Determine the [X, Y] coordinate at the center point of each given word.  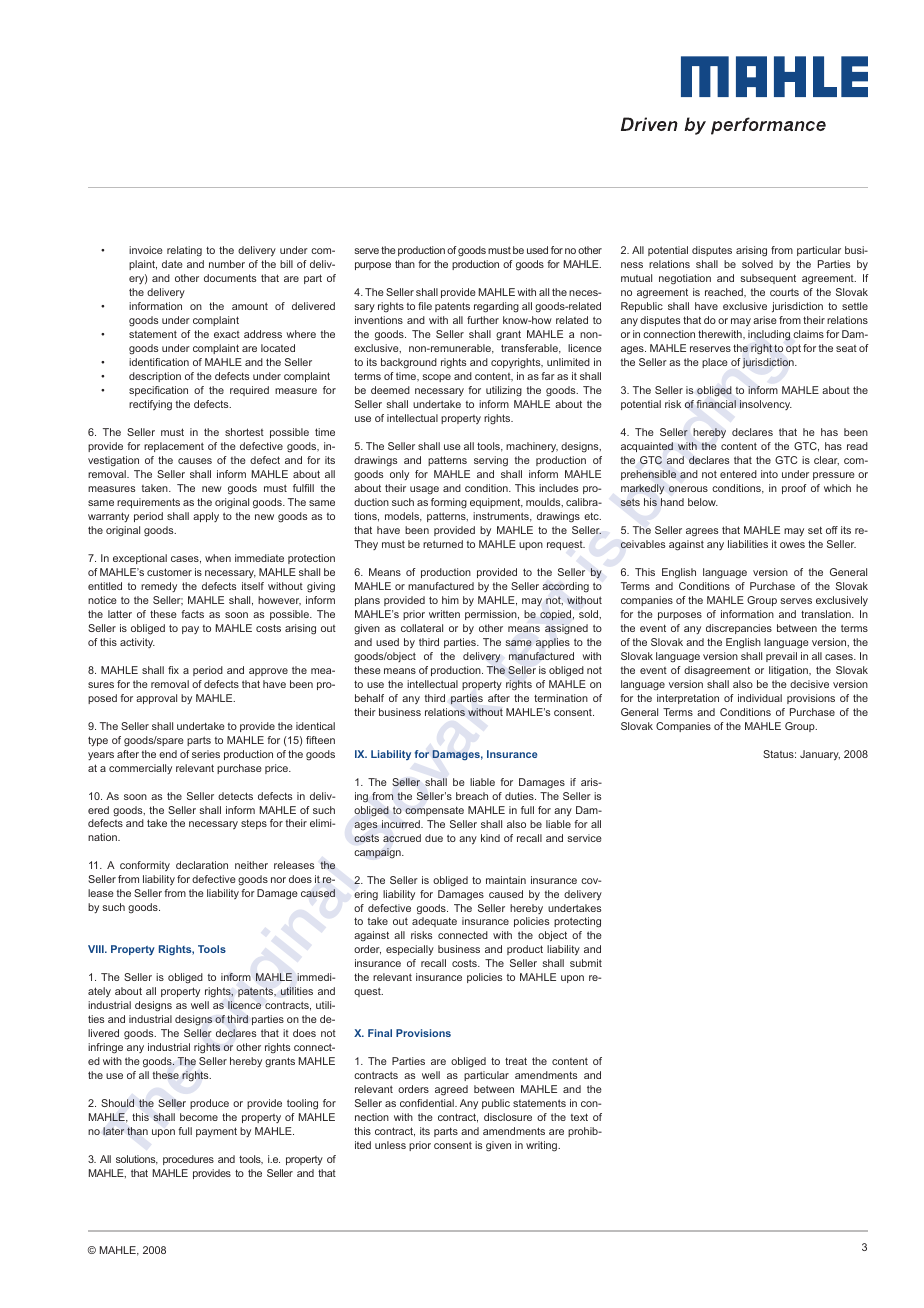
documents [230, 278]
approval [156, 699]
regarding [496, 307]
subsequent [768, 279]
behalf [369, 698]
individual [760, 698]
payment [216, 1132]
